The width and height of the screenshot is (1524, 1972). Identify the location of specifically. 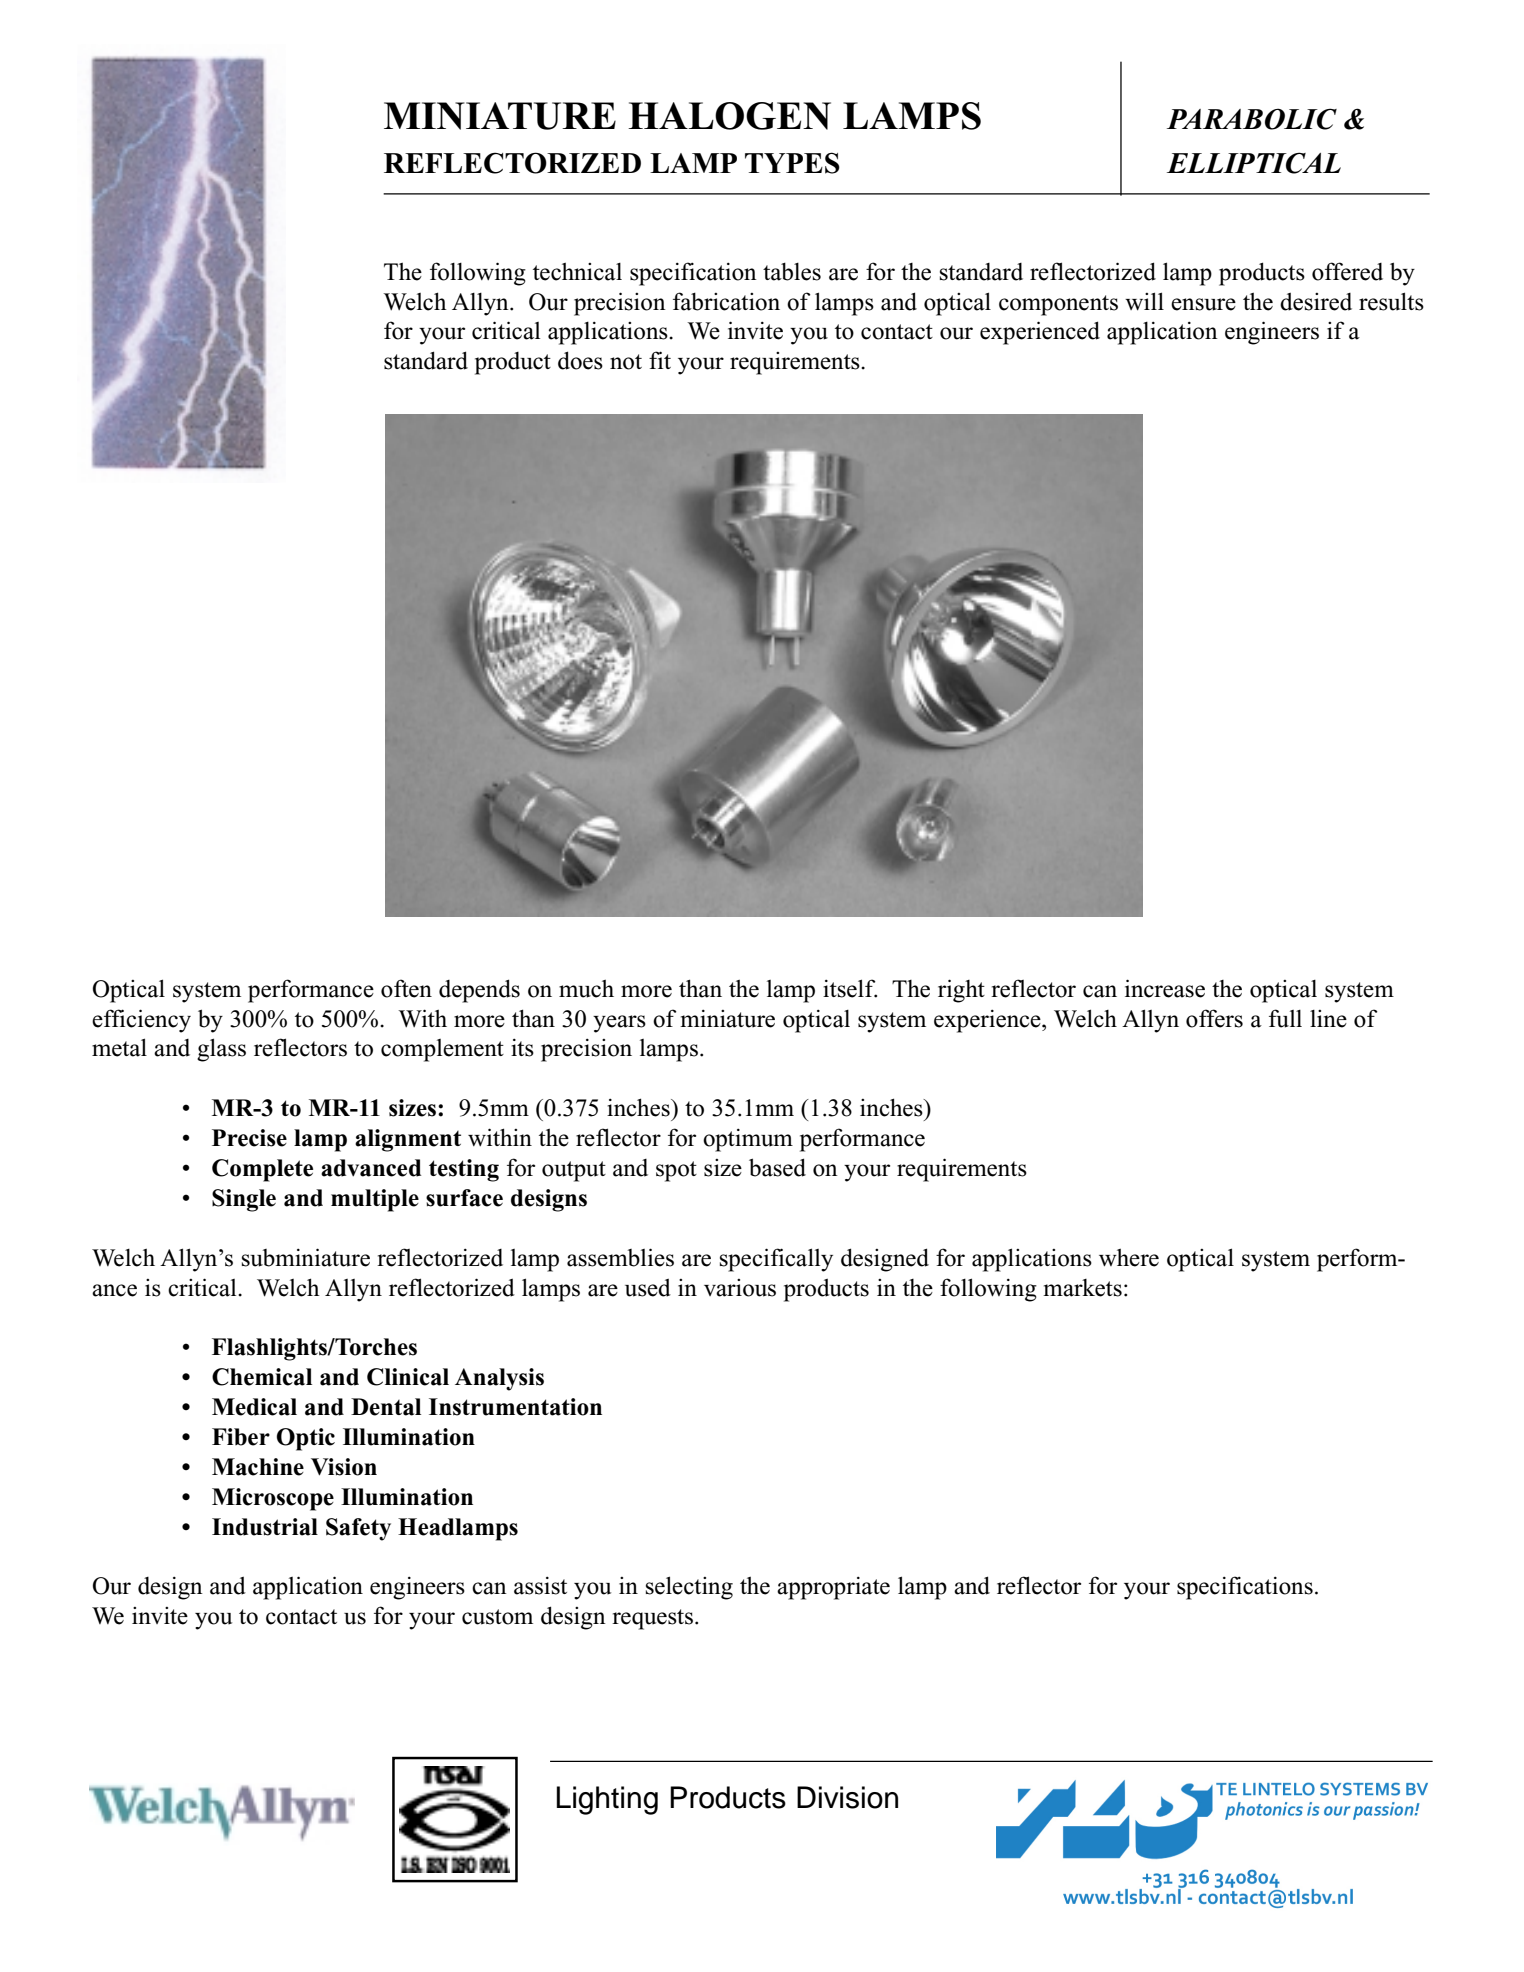
(776, 1260).
